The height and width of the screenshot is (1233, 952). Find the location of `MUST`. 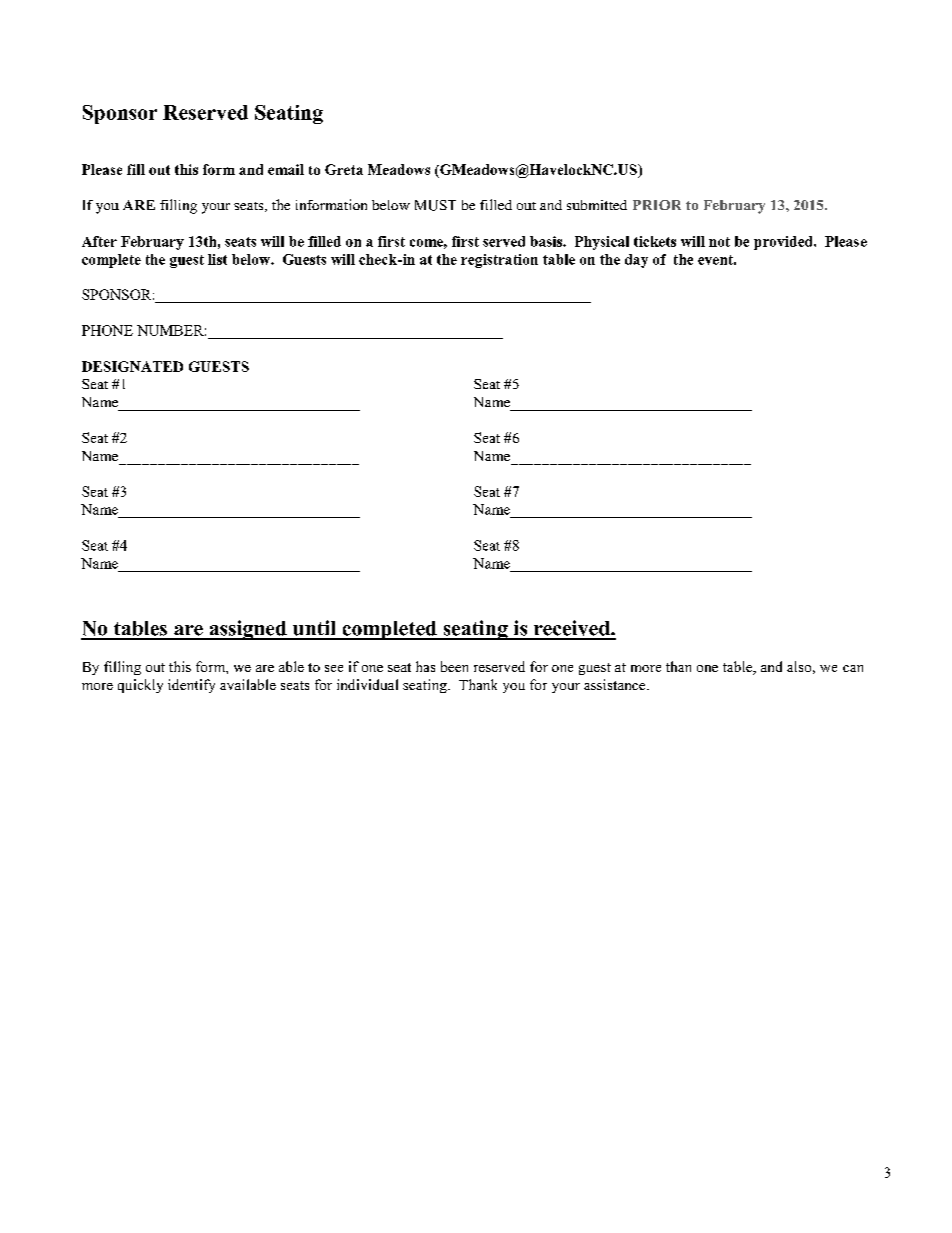

MUST is located at coordinates (435, 205).
